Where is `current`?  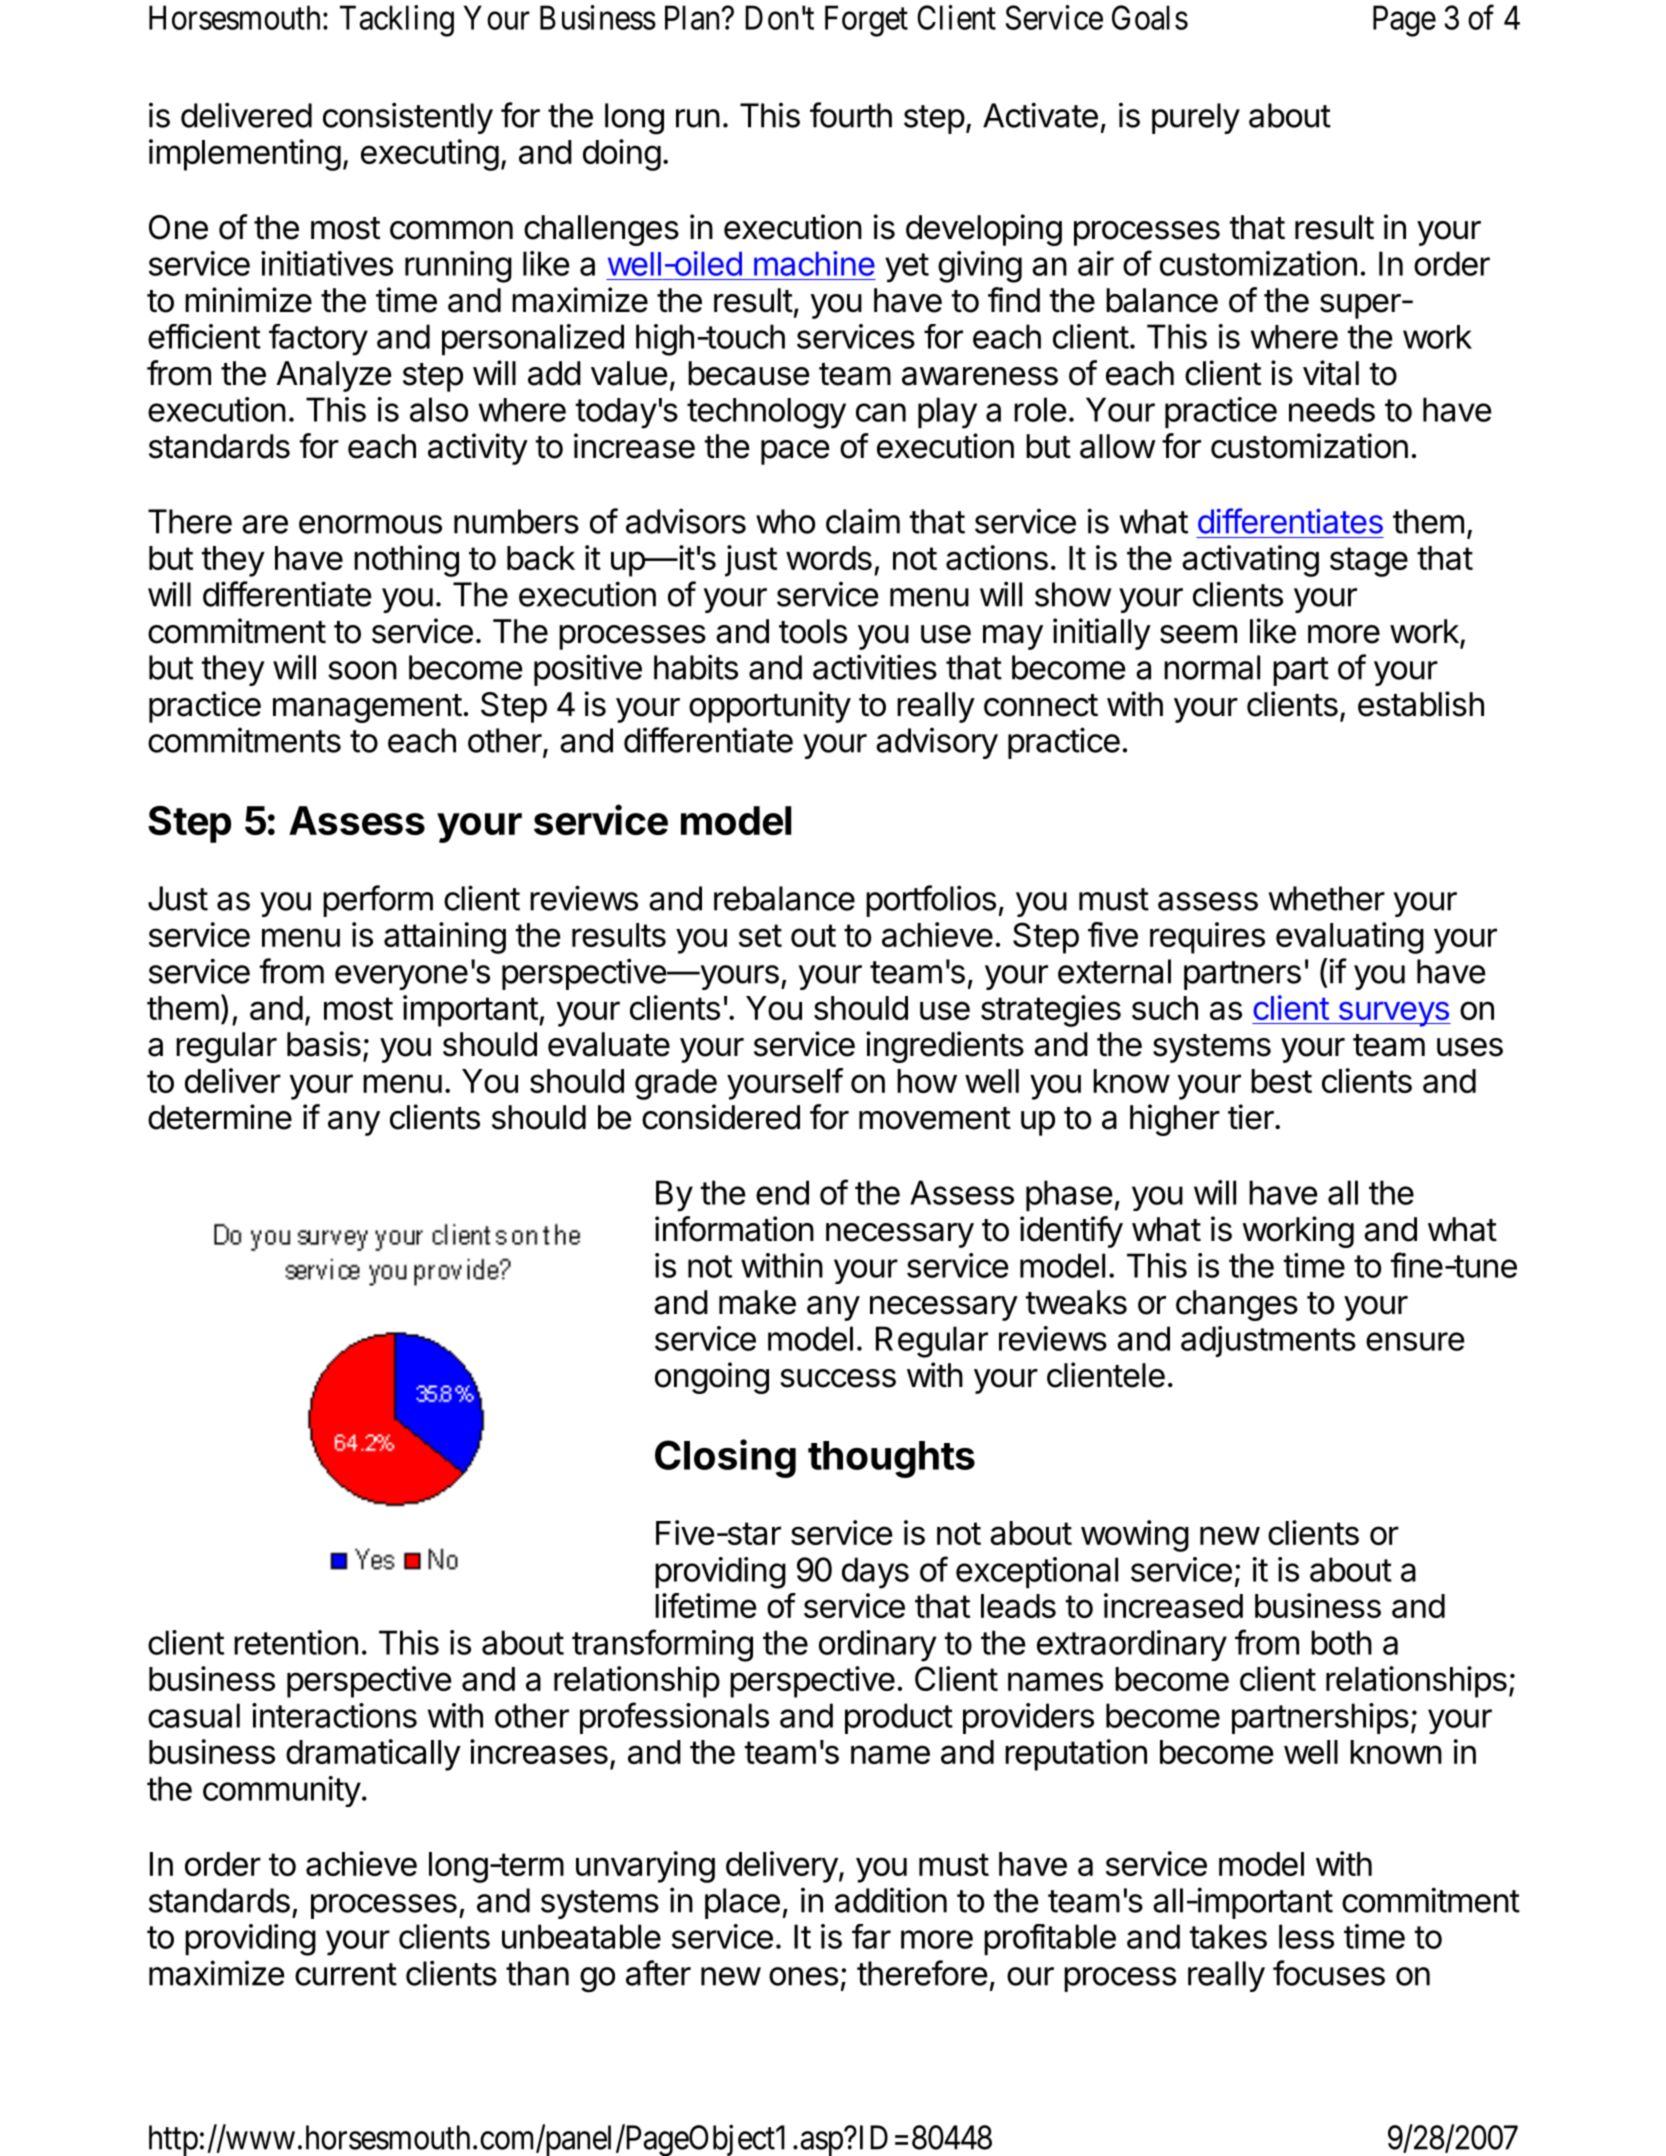
current is located at coordinates (346, 1974).
